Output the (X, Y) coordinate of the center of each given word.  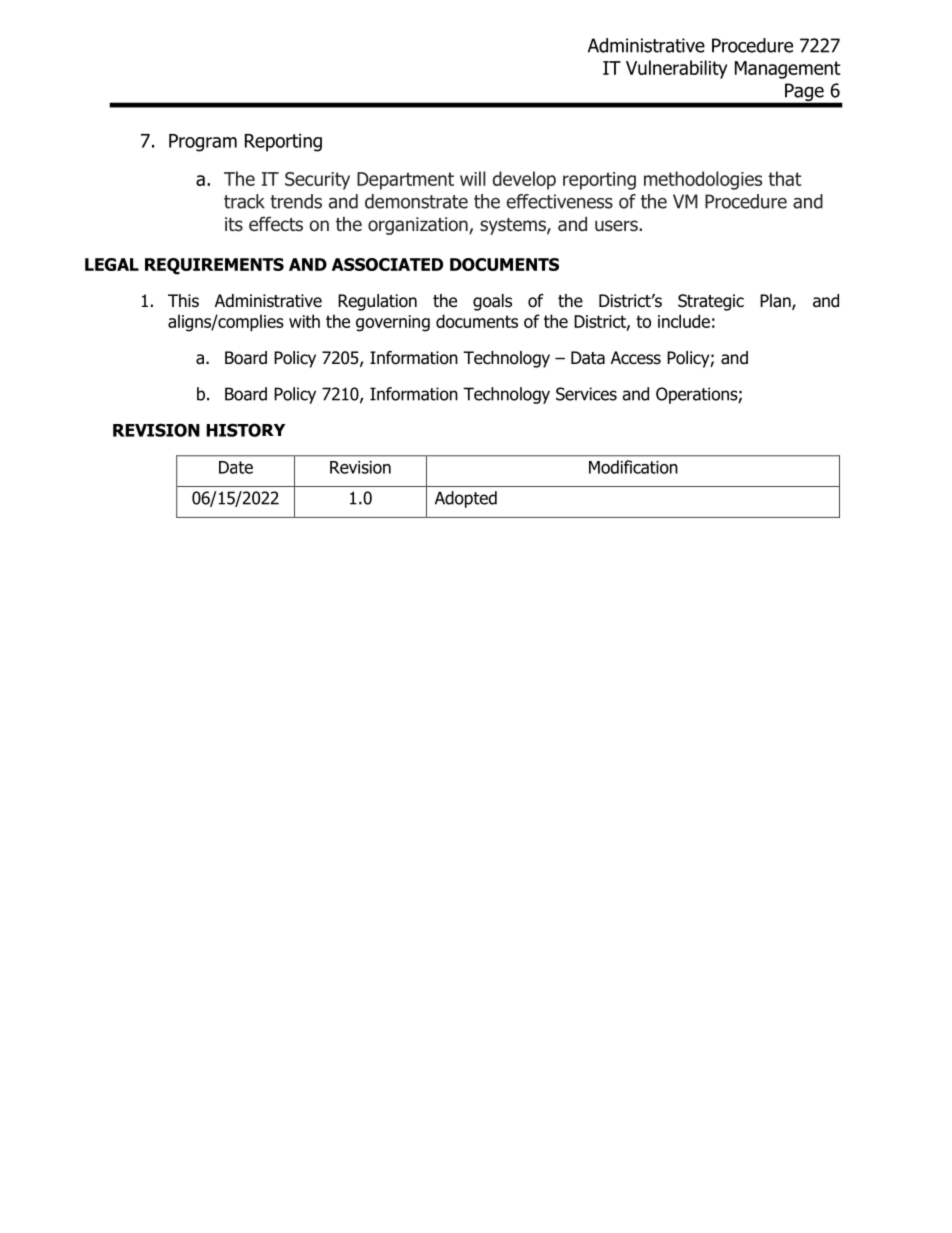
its (234, 224)
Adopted (466, 499)
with (304, 321)
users (617, 226)
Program (203, 143)
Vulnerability (676, 69)
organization (419, 226)
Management (788, 70)
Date (236, 467)
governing (393, 323)
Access (636, 358)
